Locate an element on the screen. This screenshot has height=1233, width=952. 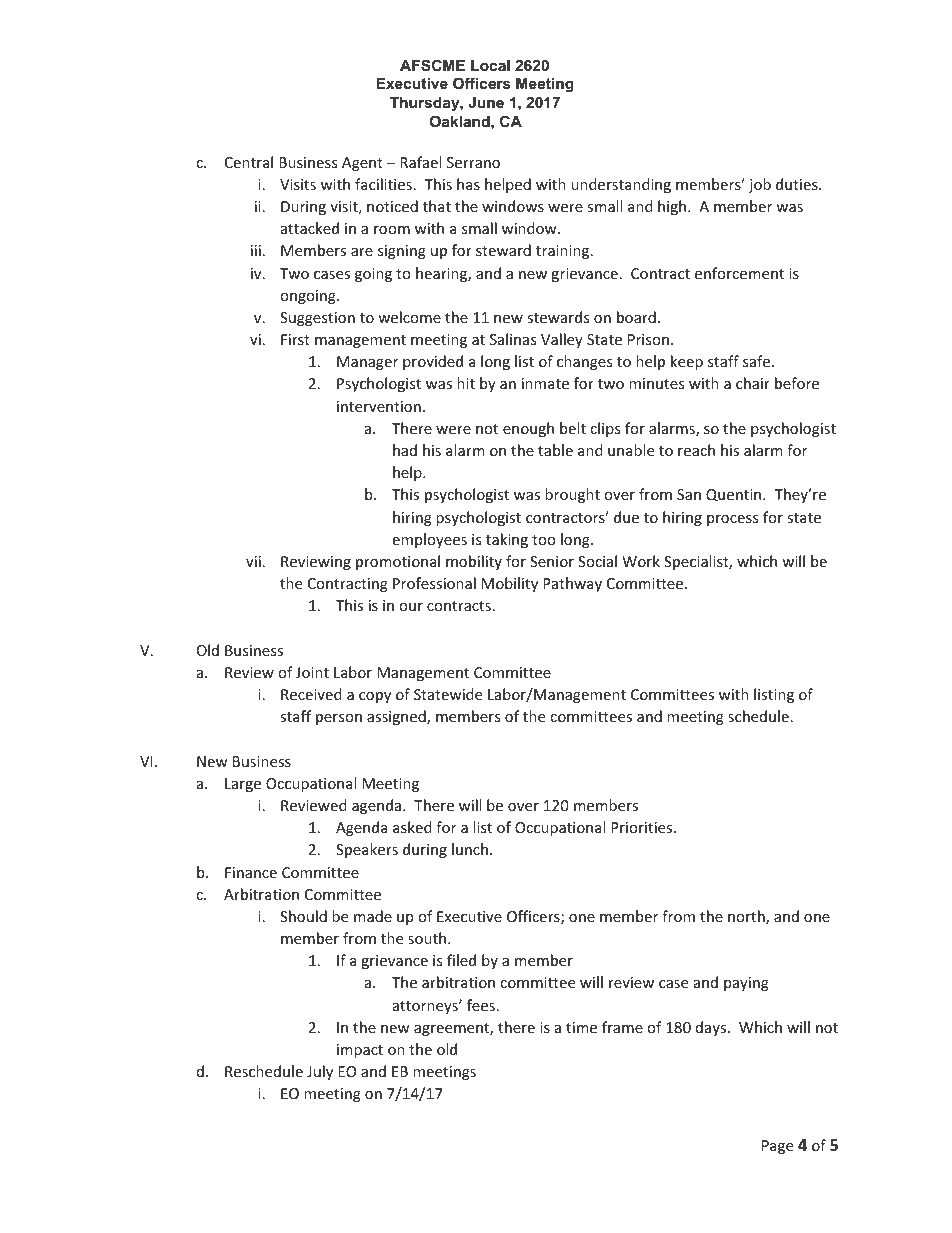
time is located at coordinates (581, 1027).
